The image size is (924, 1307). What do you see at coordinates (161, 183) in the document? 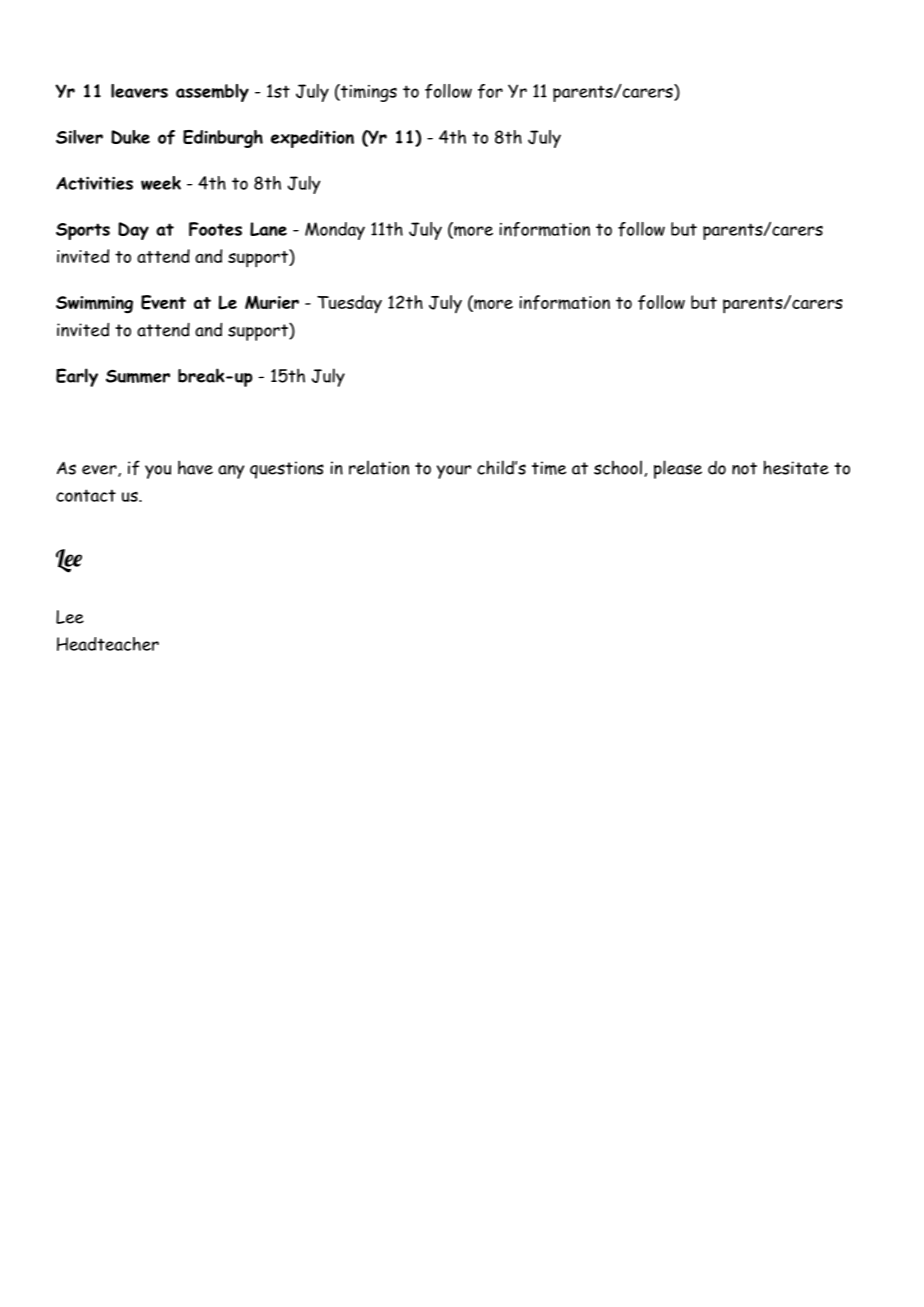
I see `week` at bounding box center [161, 183].
